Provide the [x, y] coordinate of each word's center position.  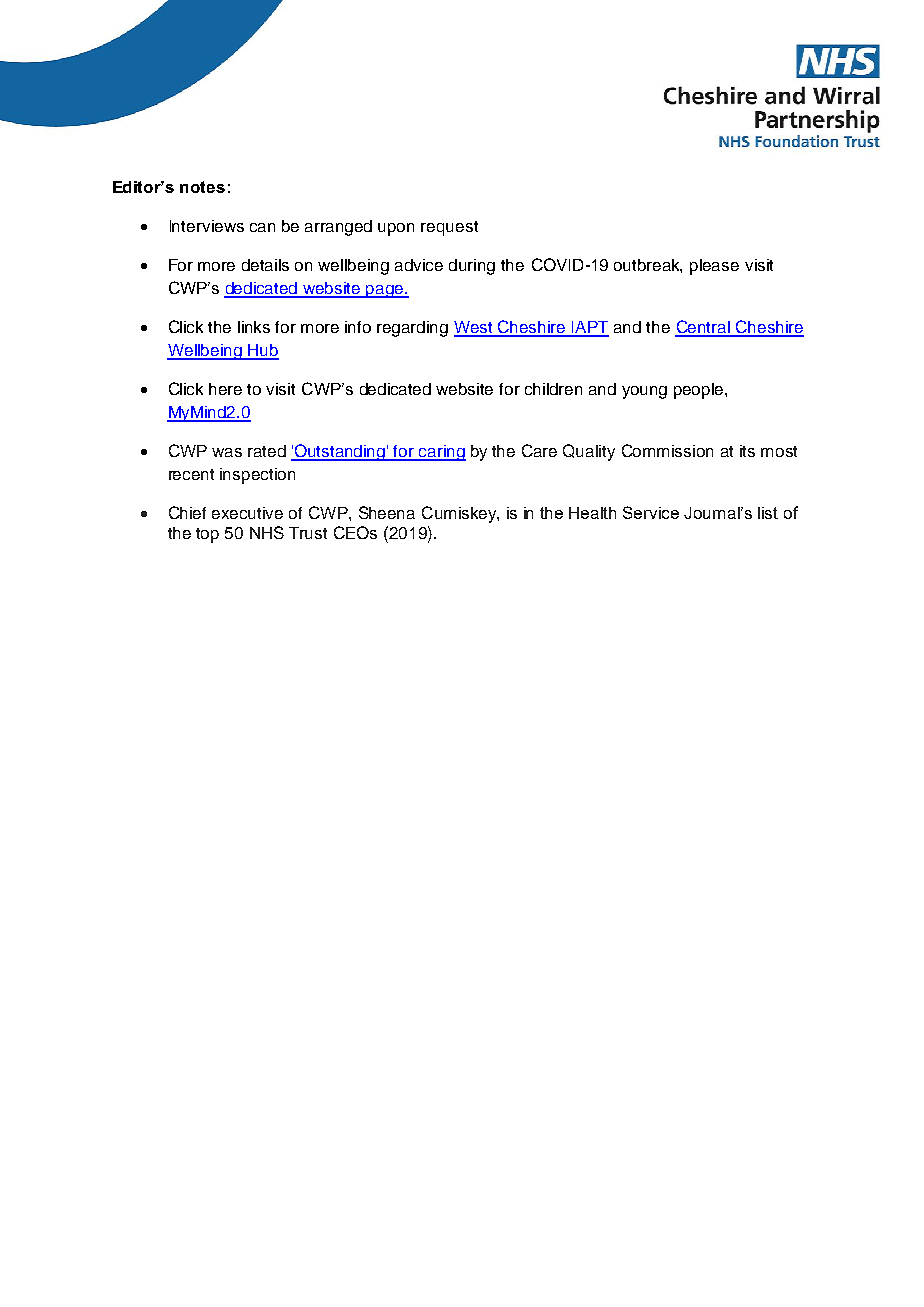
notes [202, 187]
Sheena [387, 512]
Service [651, 512]
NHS [267, 532]
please [714, 267]
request [449, 228]
